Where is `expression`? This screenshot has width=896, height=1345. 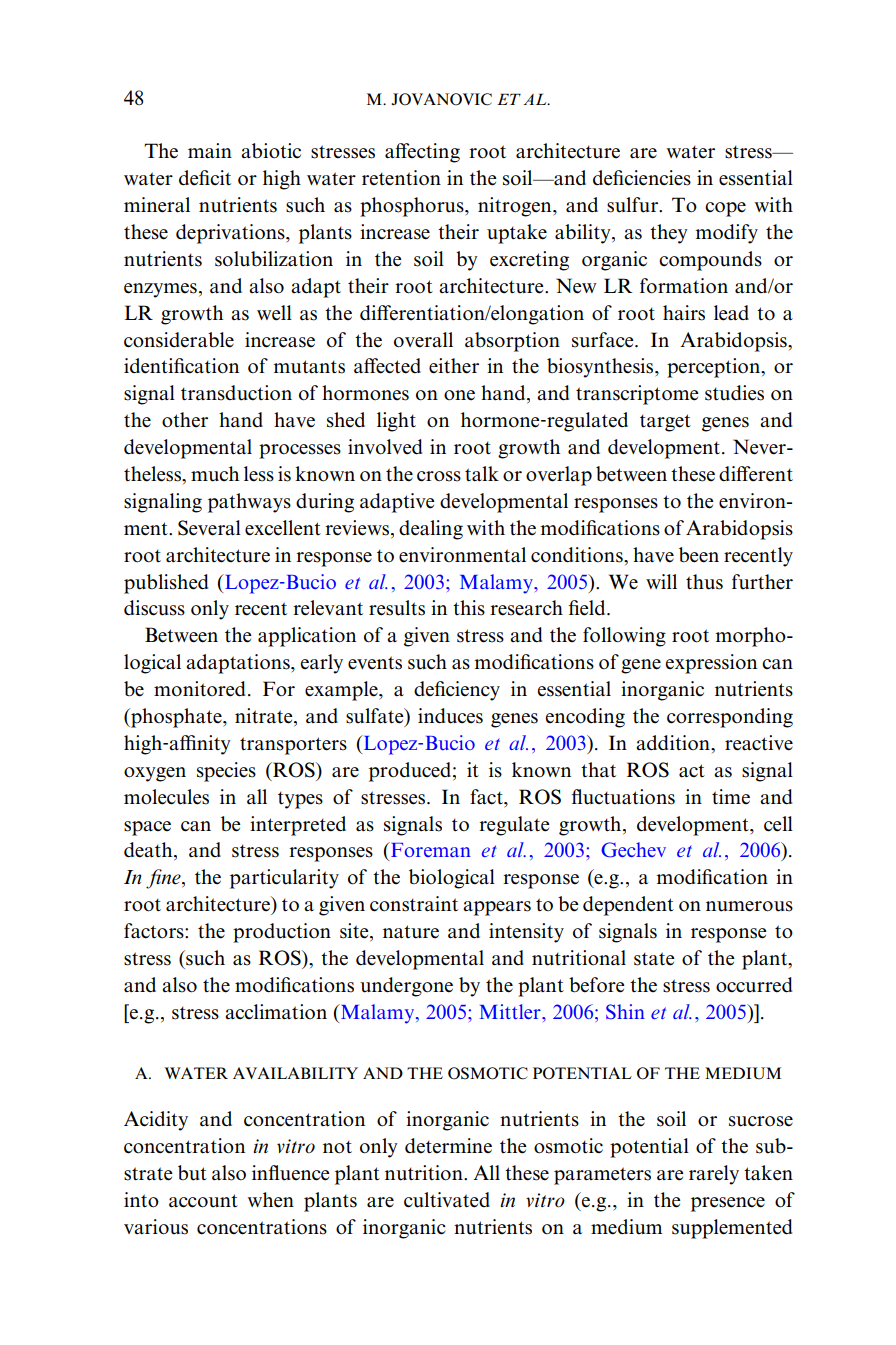 expression is located at coordinates (711, 664).
